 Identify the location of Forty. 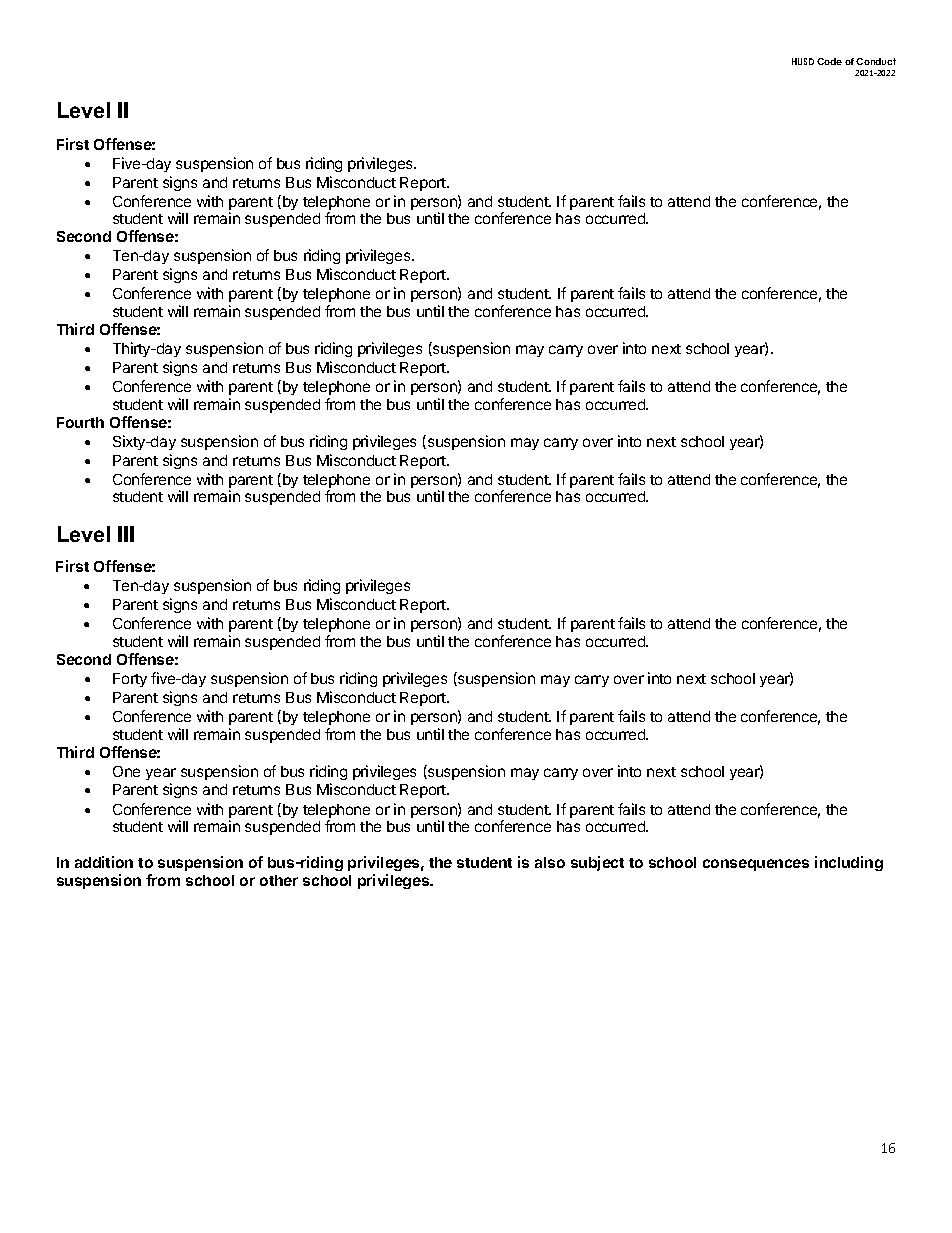
(130, 680).
